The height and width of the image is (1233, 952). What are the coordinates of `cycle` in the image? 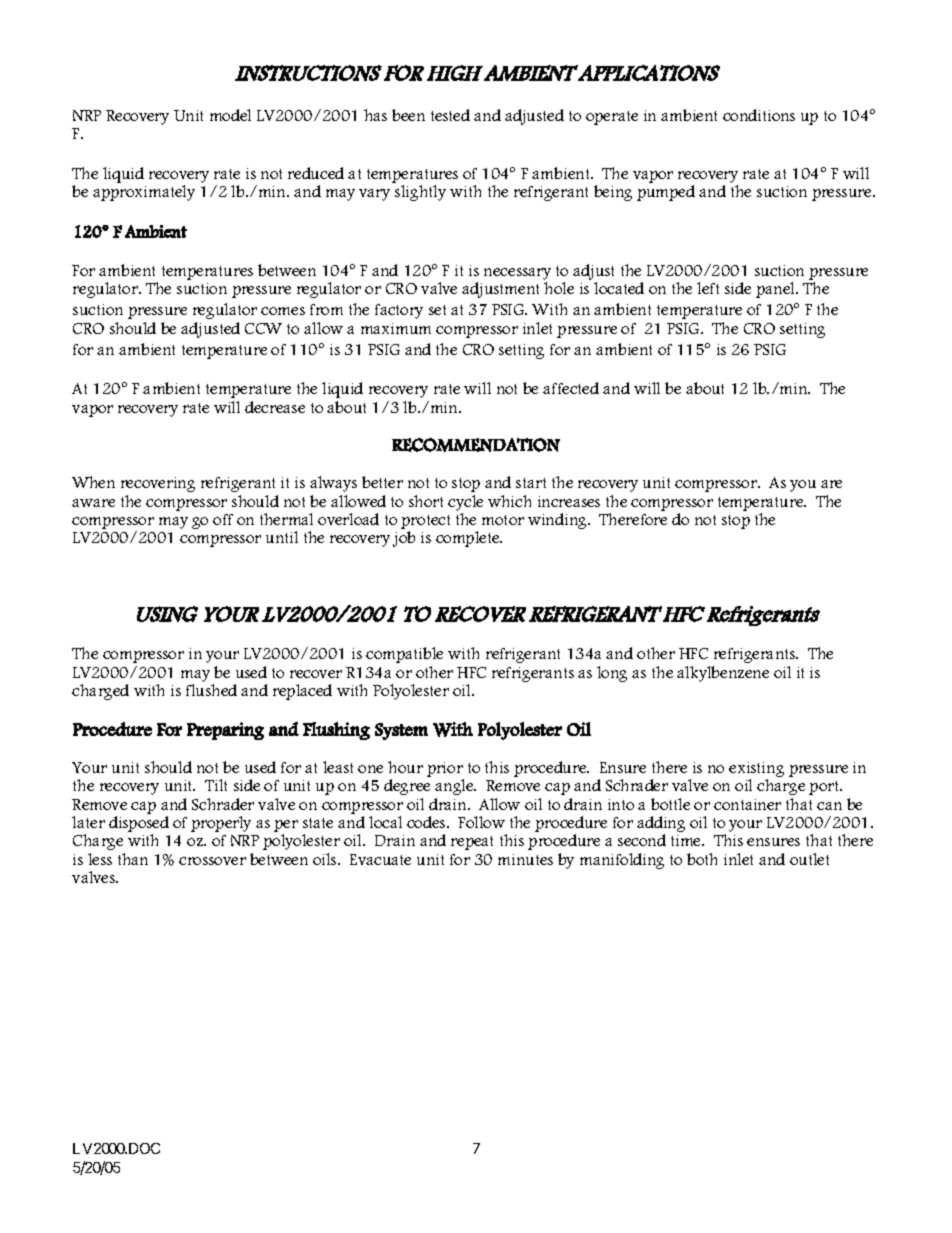 It's located at (465, 503).
